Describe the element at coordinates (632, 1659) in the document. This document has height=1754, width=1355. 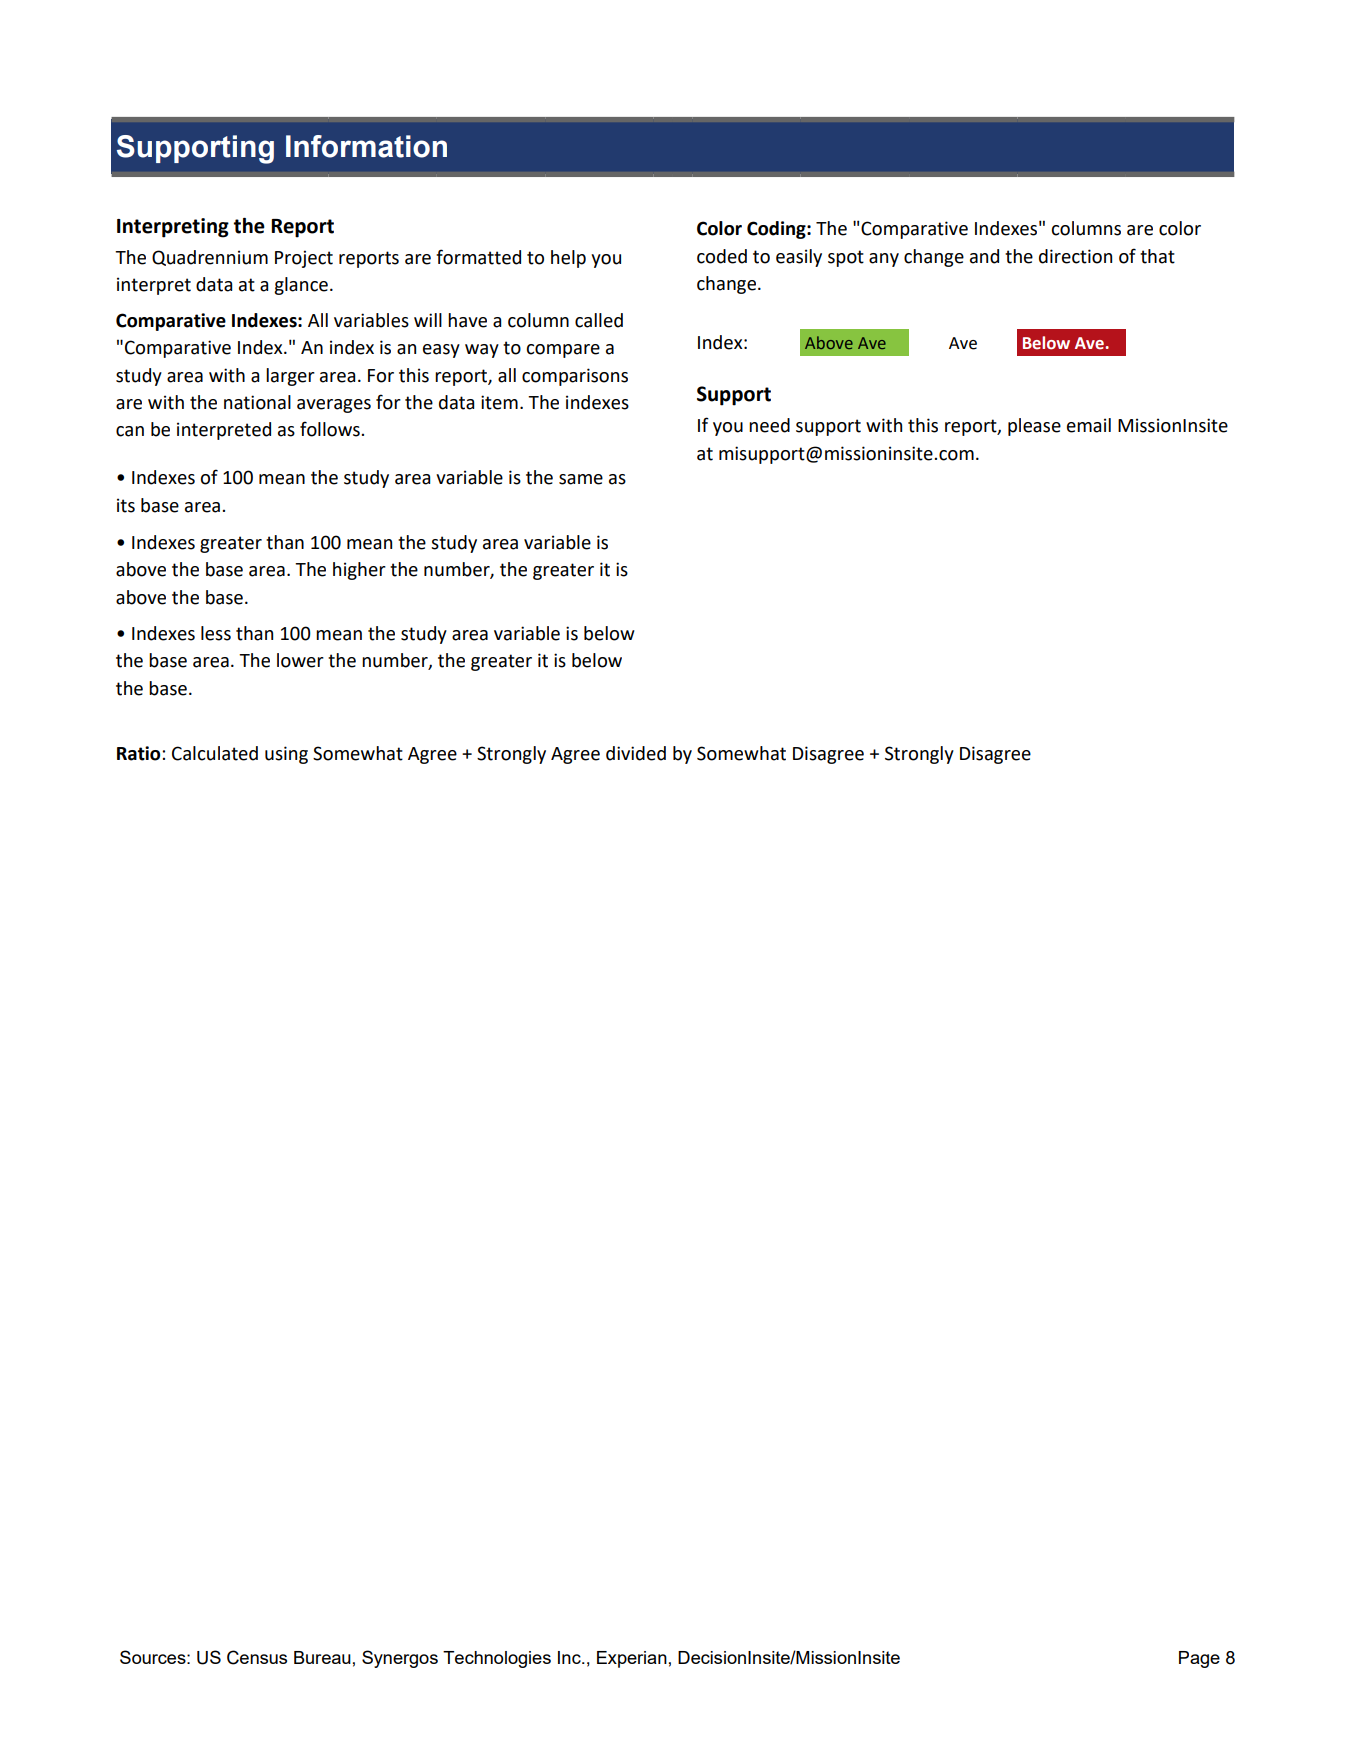
I see `Experian` at that location.
